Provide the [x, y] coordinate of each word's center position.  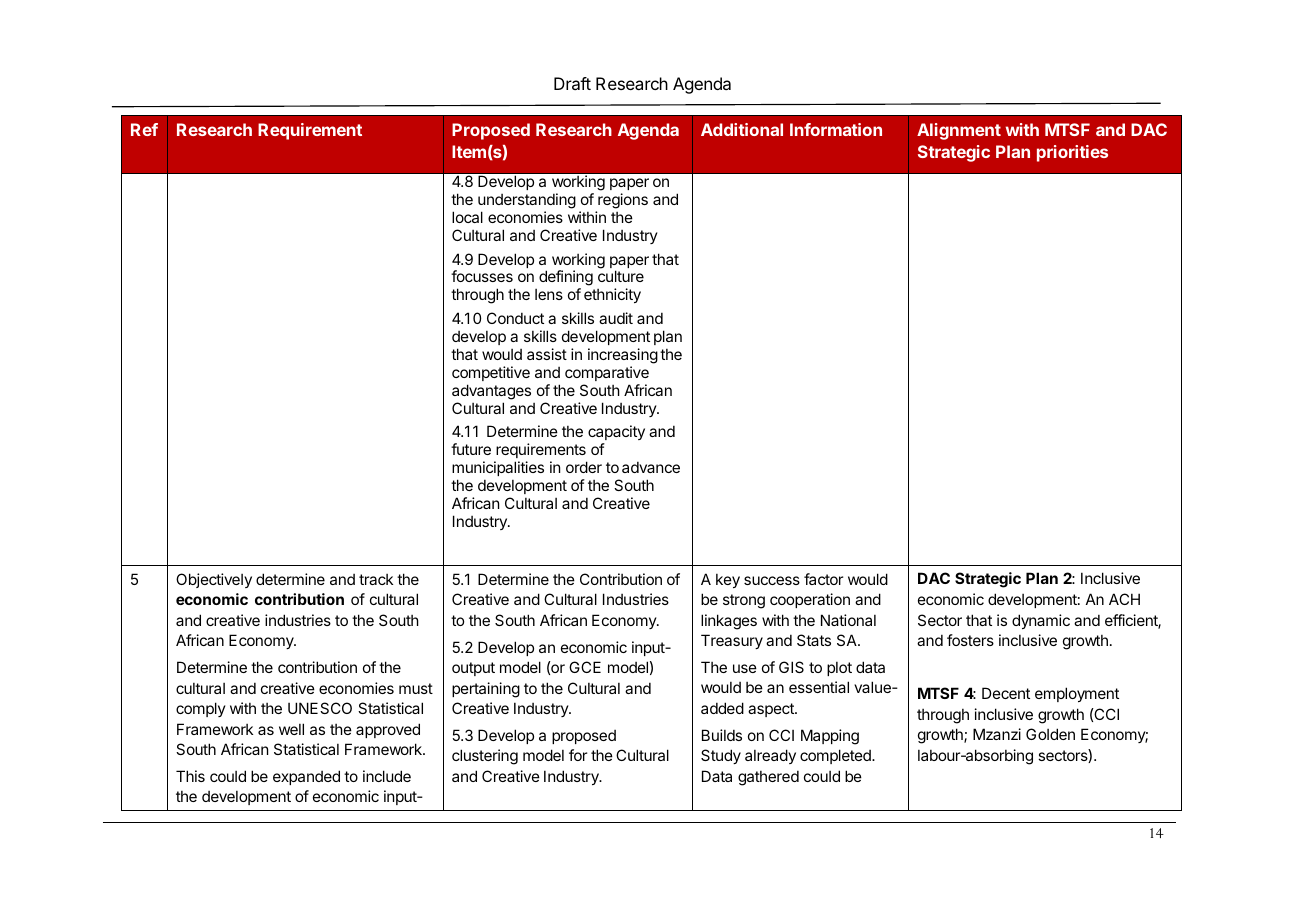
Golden [1050, 734]
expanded [306, 777]
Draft [572, 83]
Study [721, 756]
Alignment [959, 131]
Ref [144, 129]
